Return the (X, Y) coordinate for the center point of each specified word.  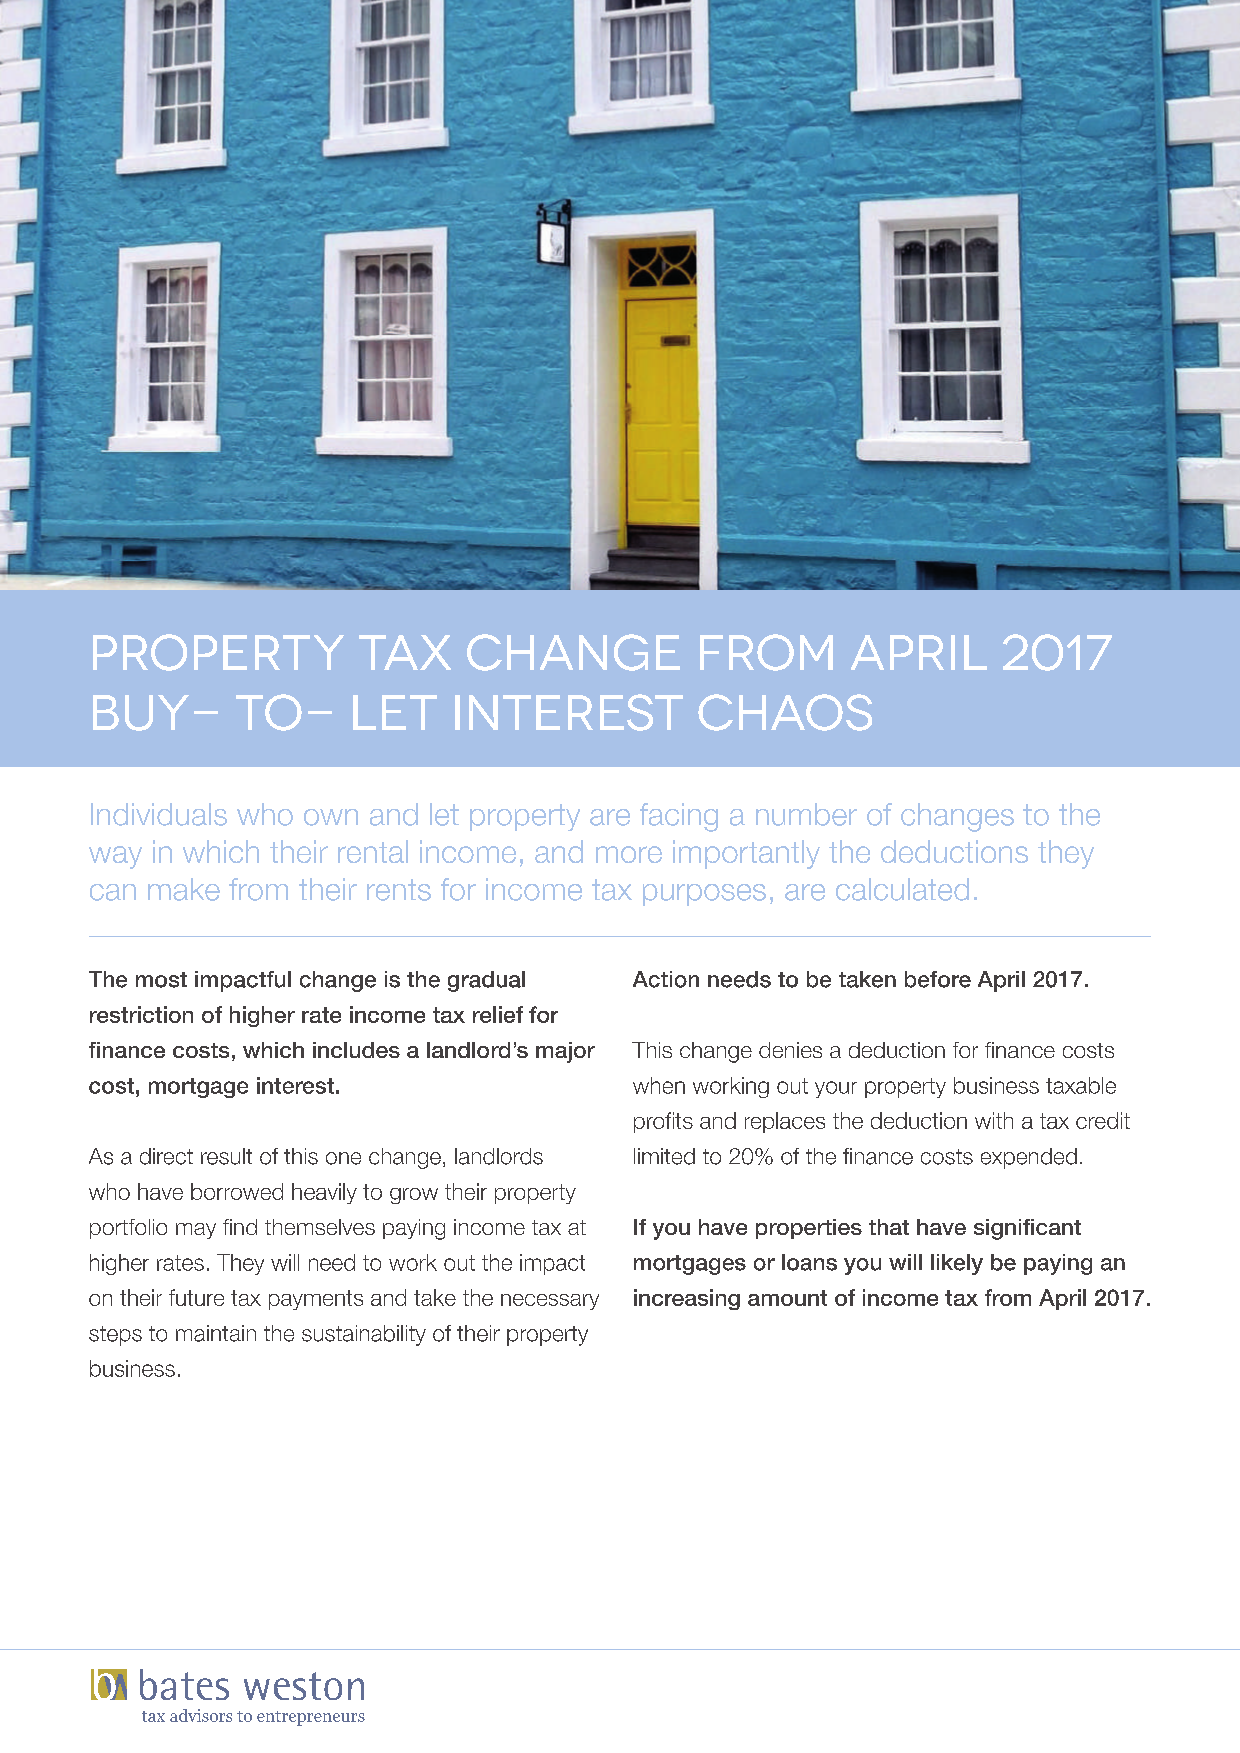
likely (957, 1264)
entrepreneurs (311, 1718)
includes (356, 1050)
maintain (216, 1333)
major (565, 1052)
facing (679, 817)
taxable (1081, 1085)
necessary (550, 1302)
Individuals (159, 814)
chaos (785, 712)
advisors (201, 1715)
